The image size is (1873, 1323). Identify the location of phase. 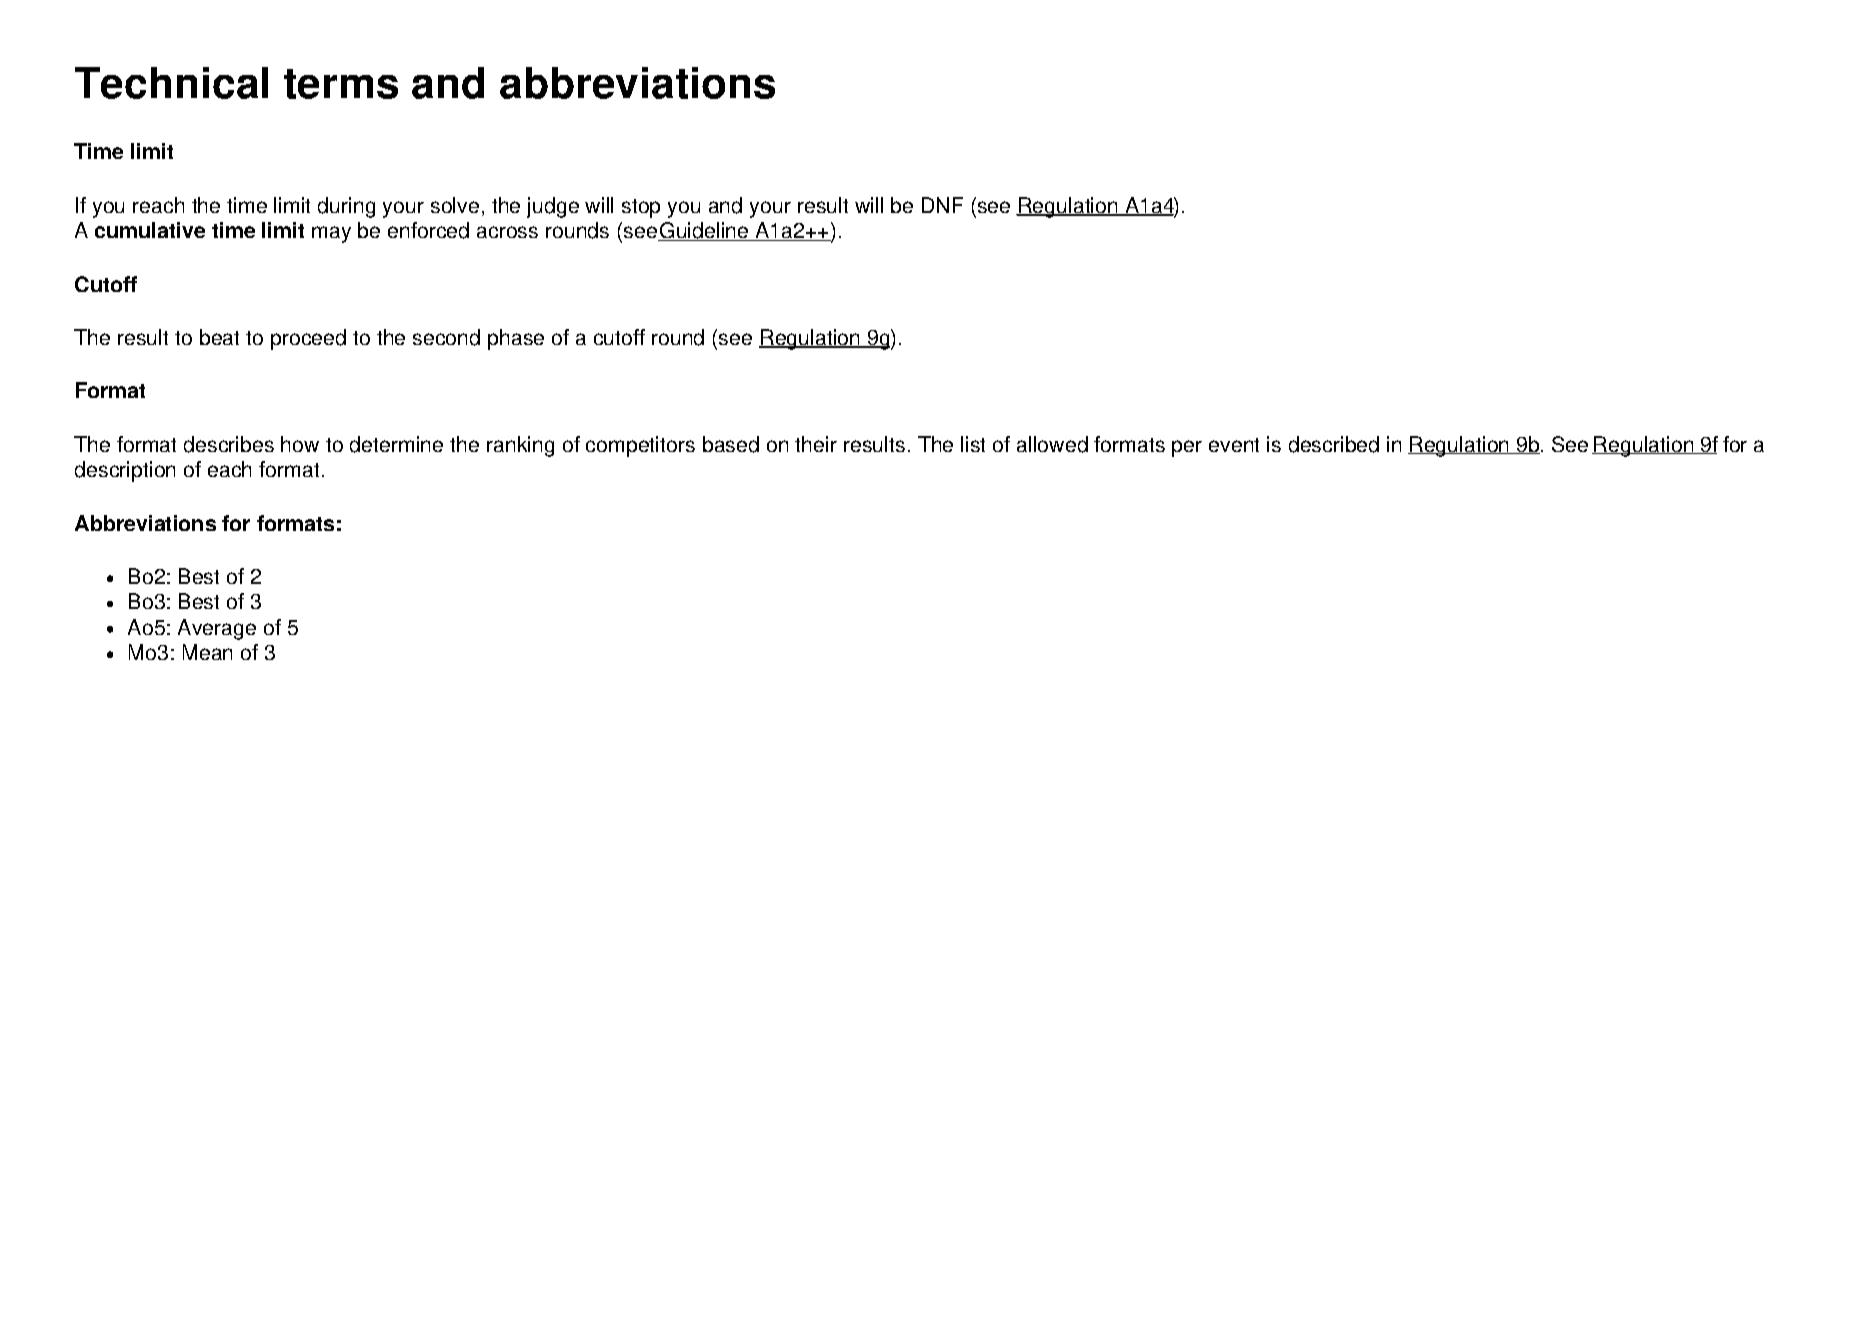
(516, 339).
